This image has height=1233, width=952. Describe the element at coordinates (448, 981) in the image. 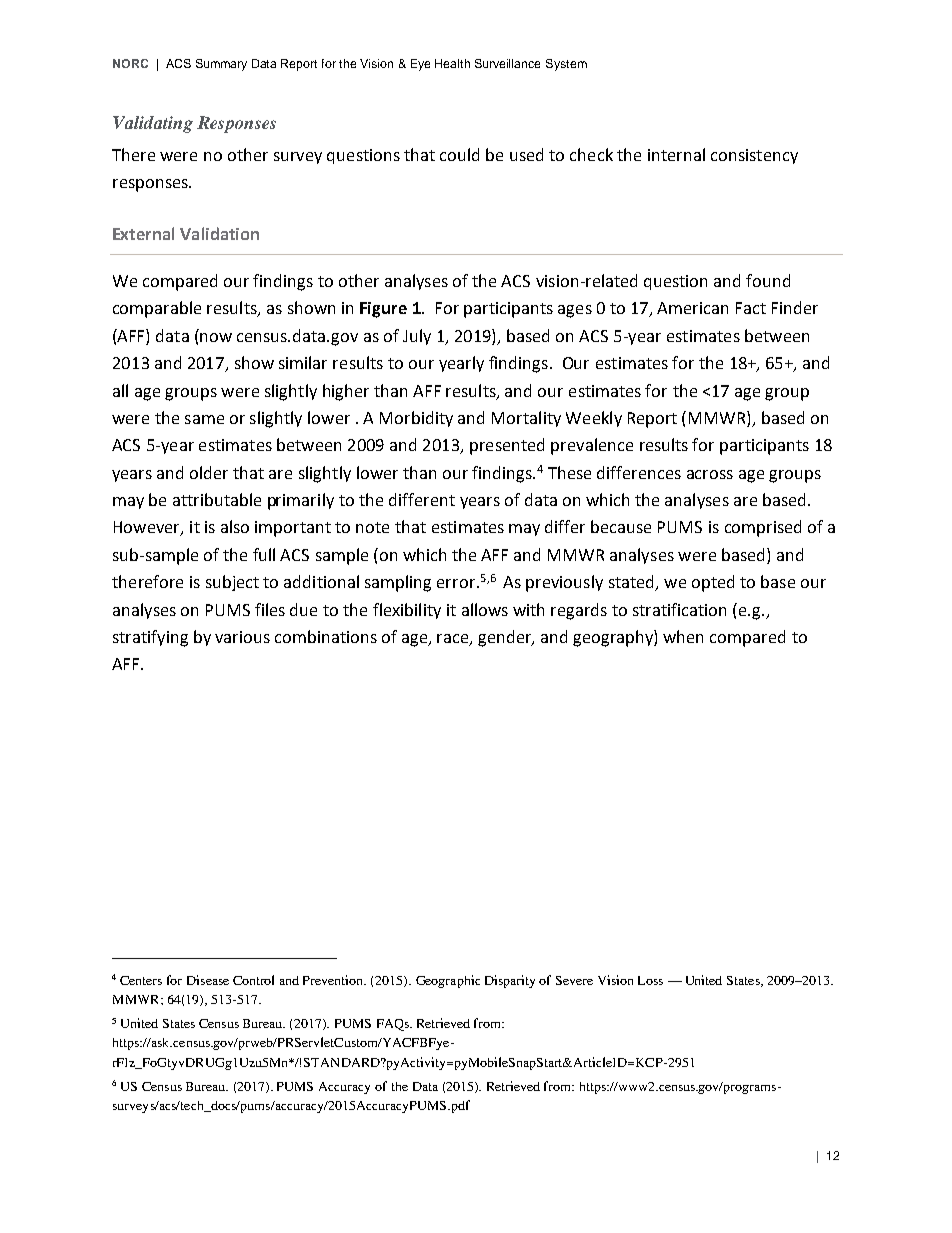

I see `Geographic` at that location.
